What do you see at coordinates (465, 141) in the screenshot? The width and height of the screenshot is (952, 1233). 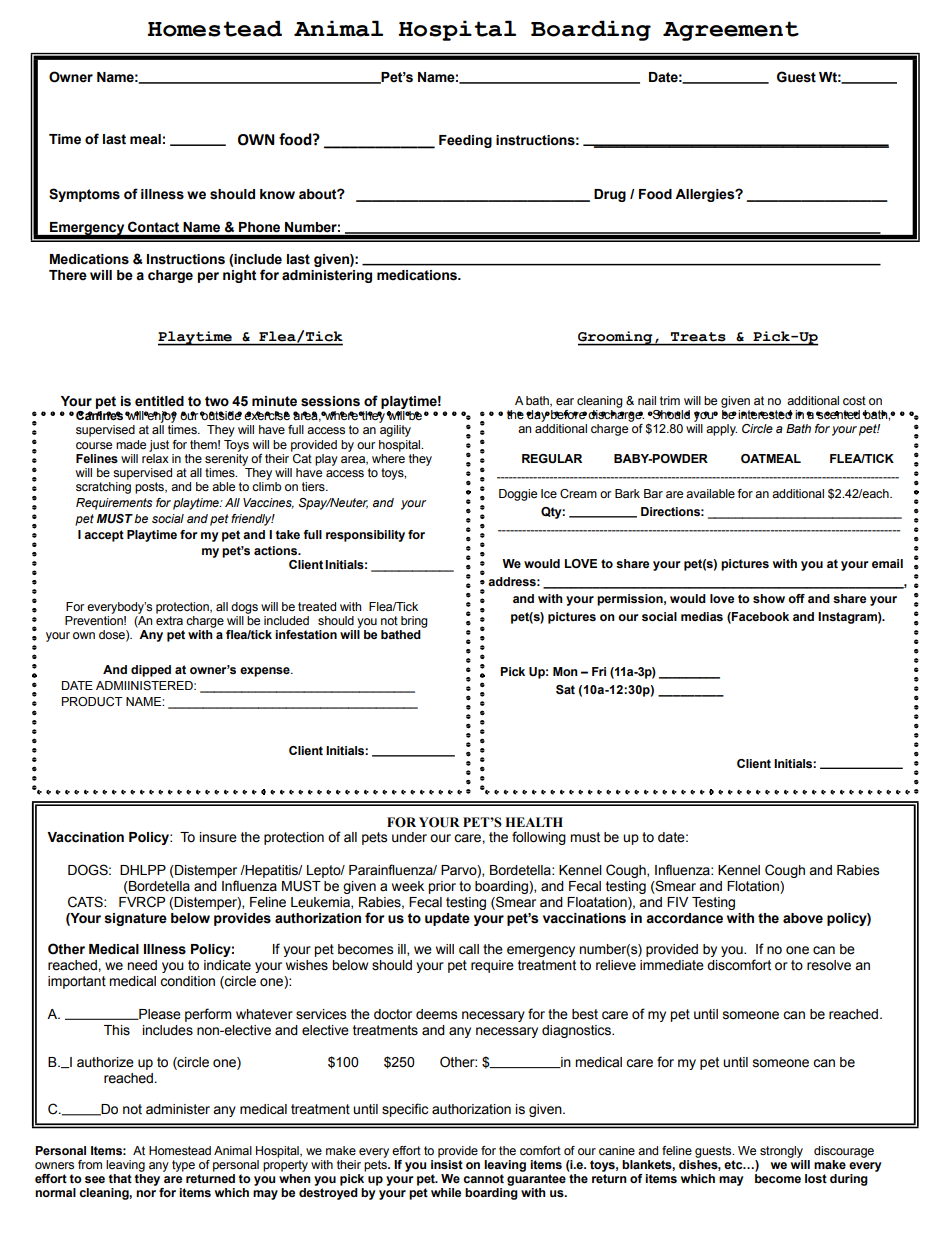 I see `Feeding` at bounding box center [465, 141].
